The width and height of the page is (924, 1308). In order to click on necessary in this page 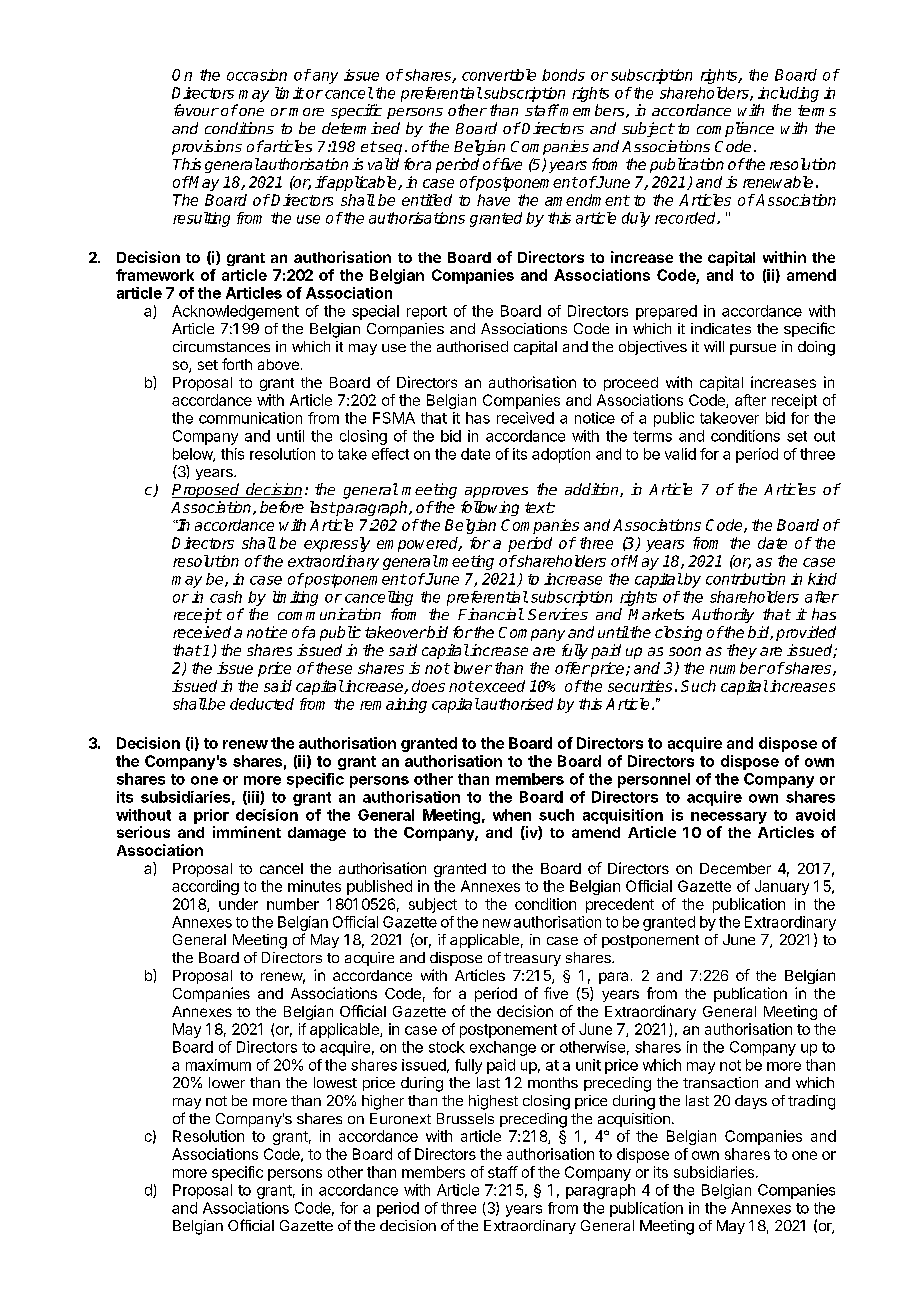, I will do `click(729, 818)`.
